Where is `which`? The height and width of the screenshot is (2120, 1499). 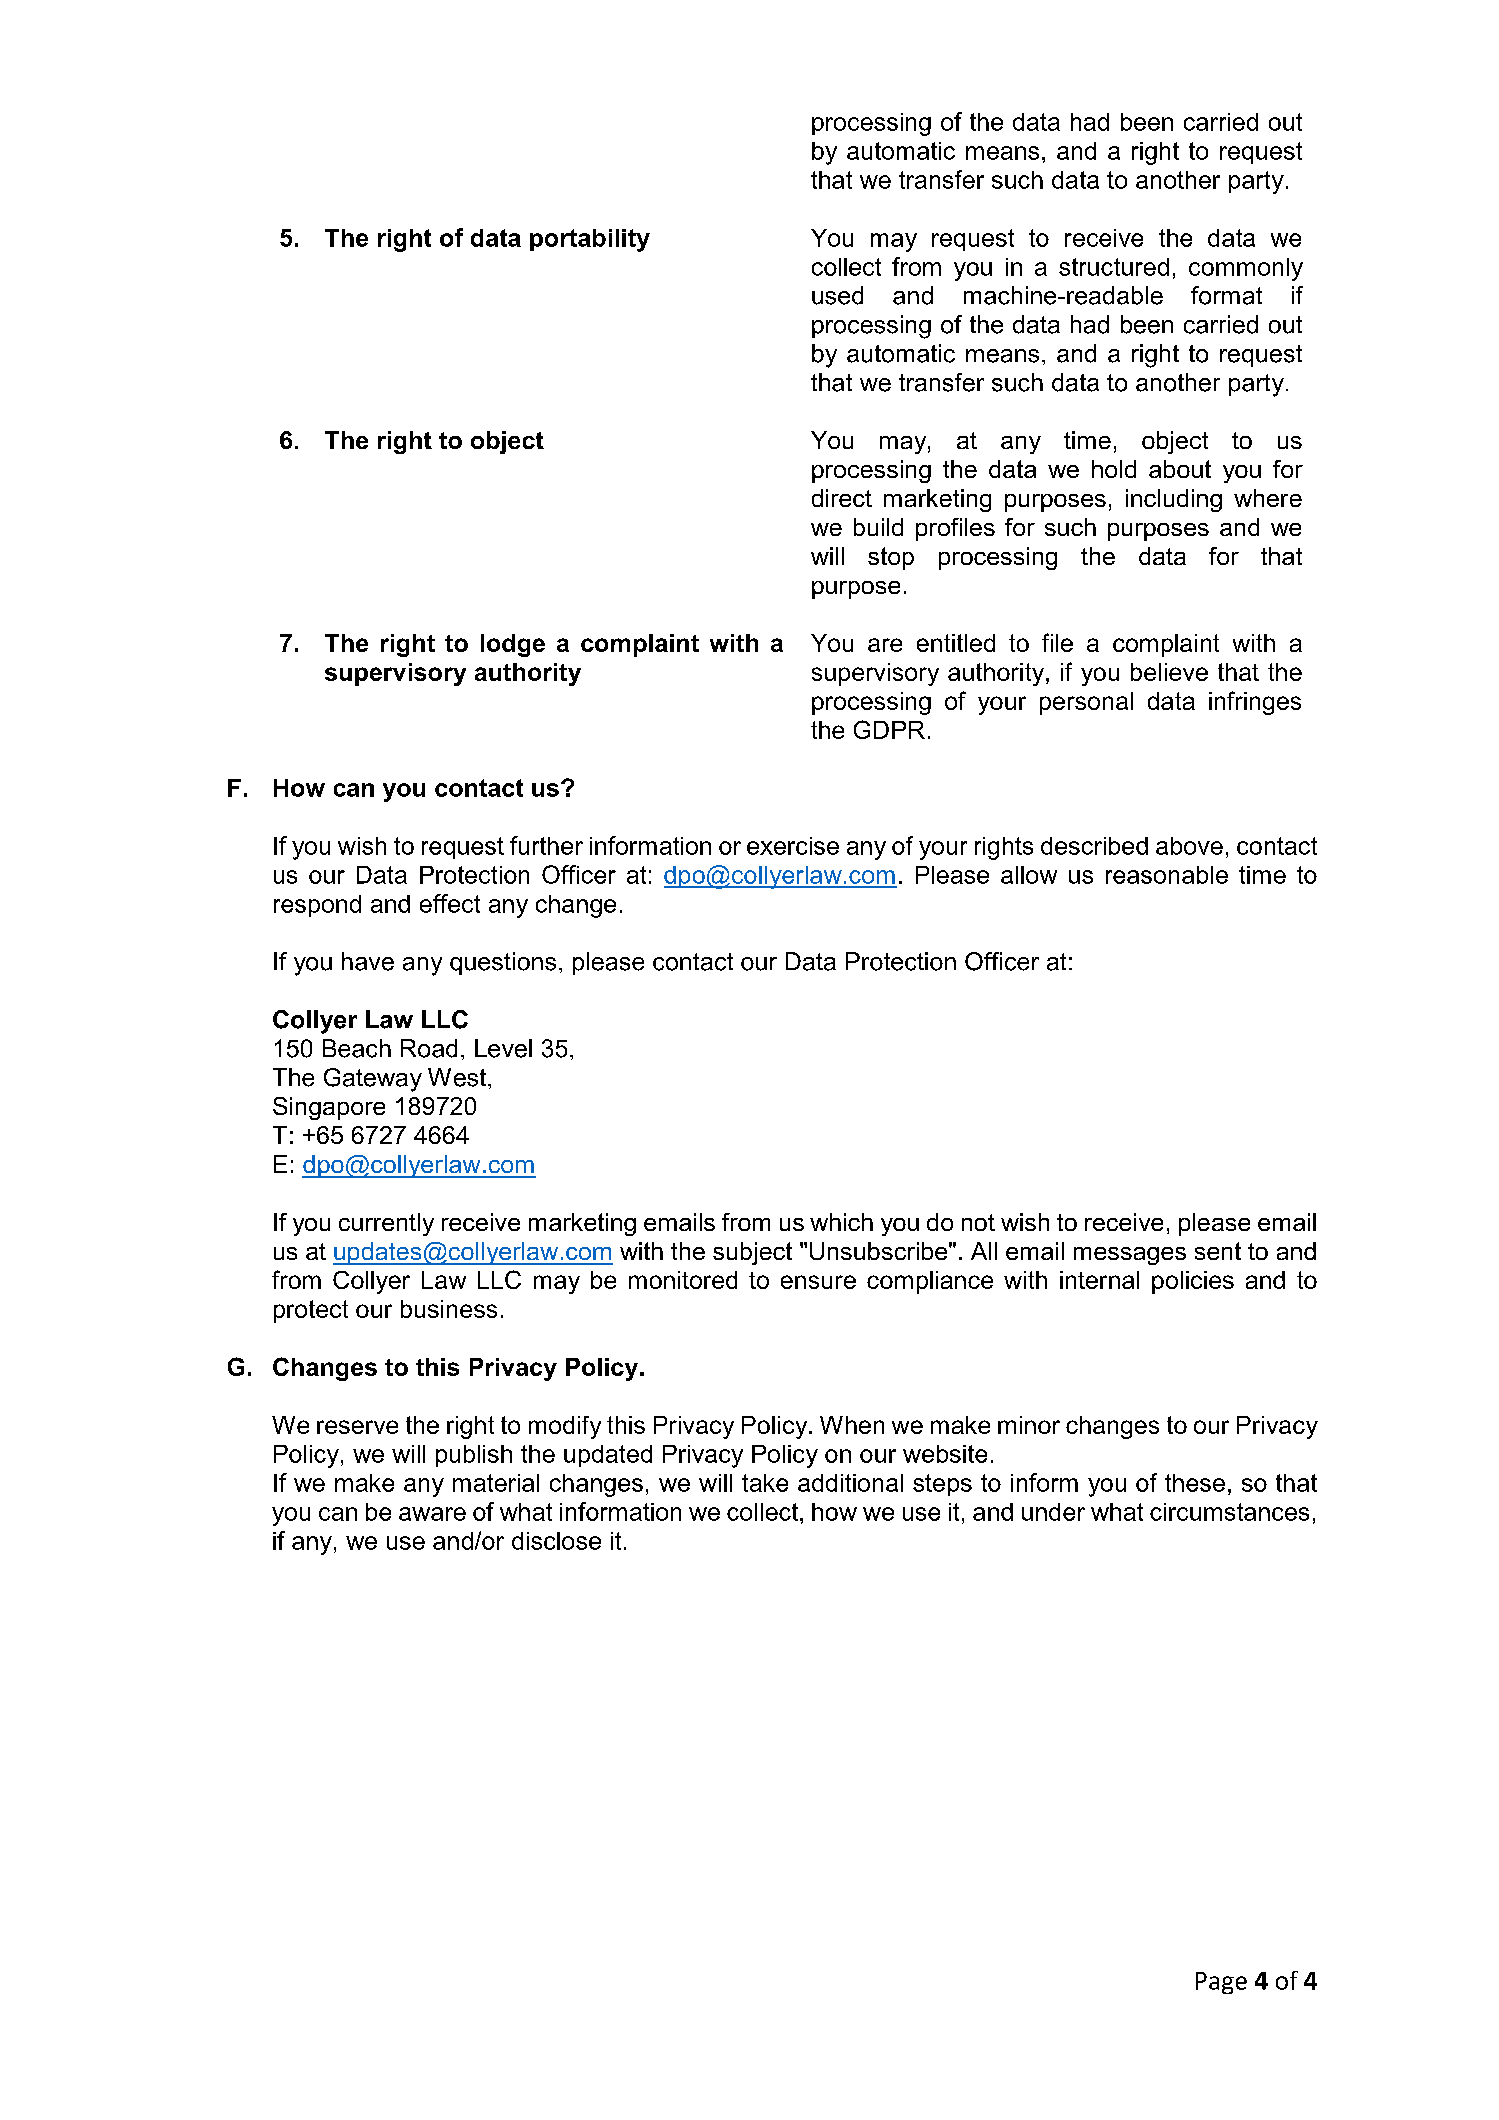
which is located at coordinates (841, 1222).
